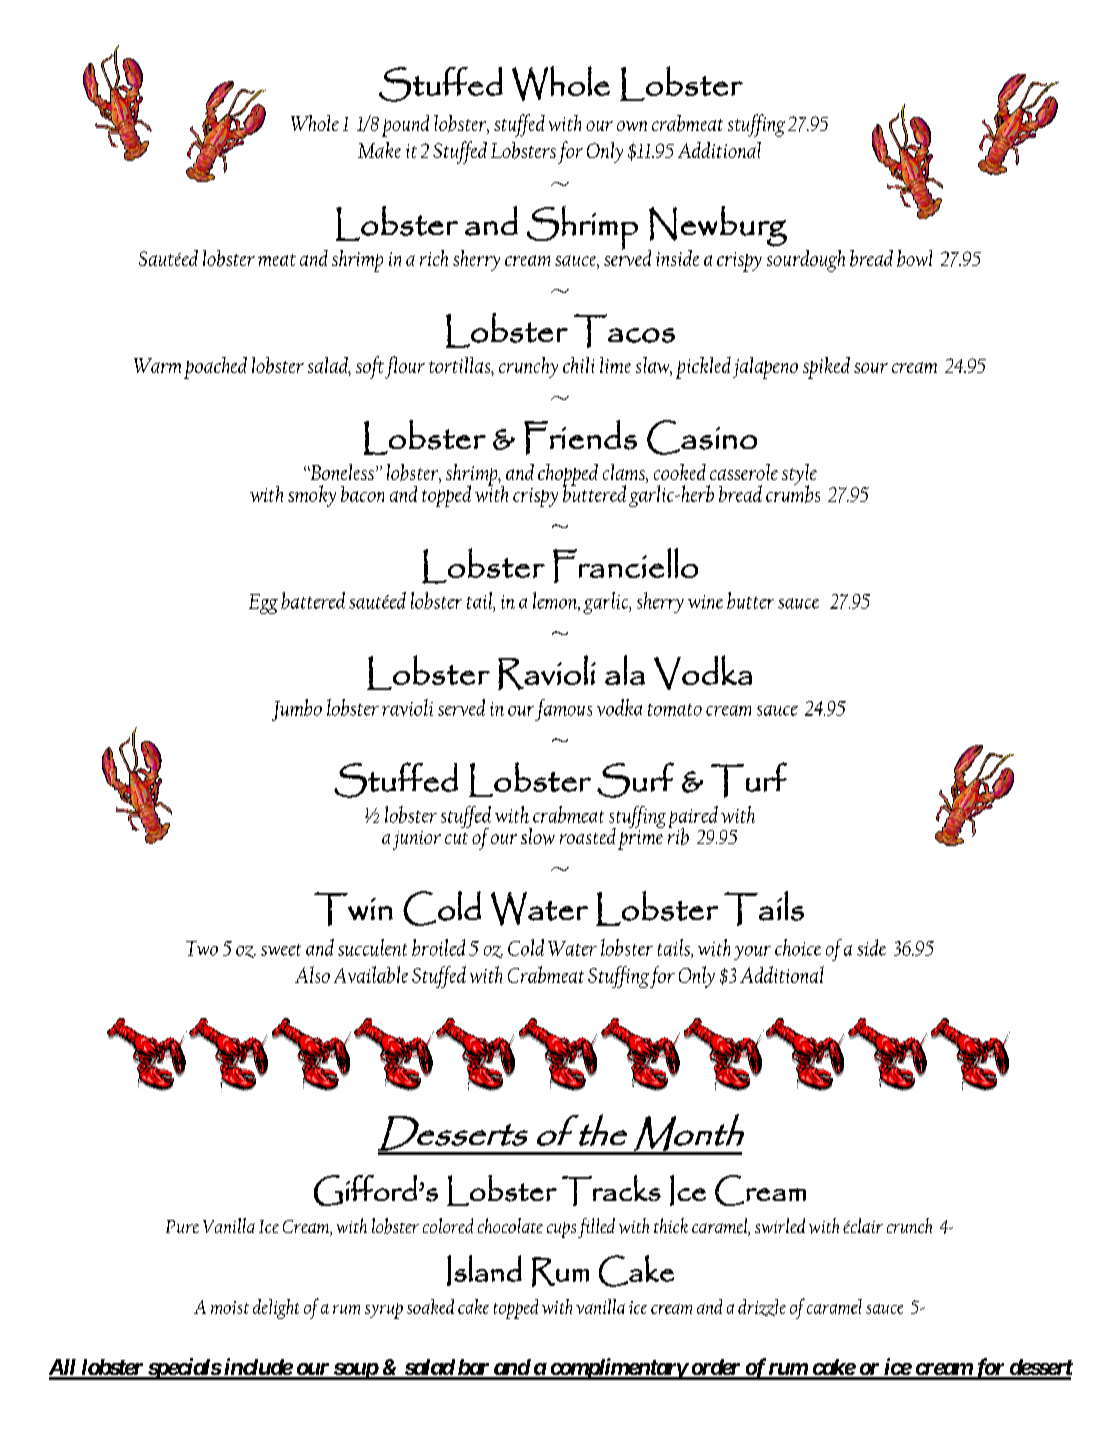 The image size is (1120, 1449). I want to click on chopped, so click(568, 476).
